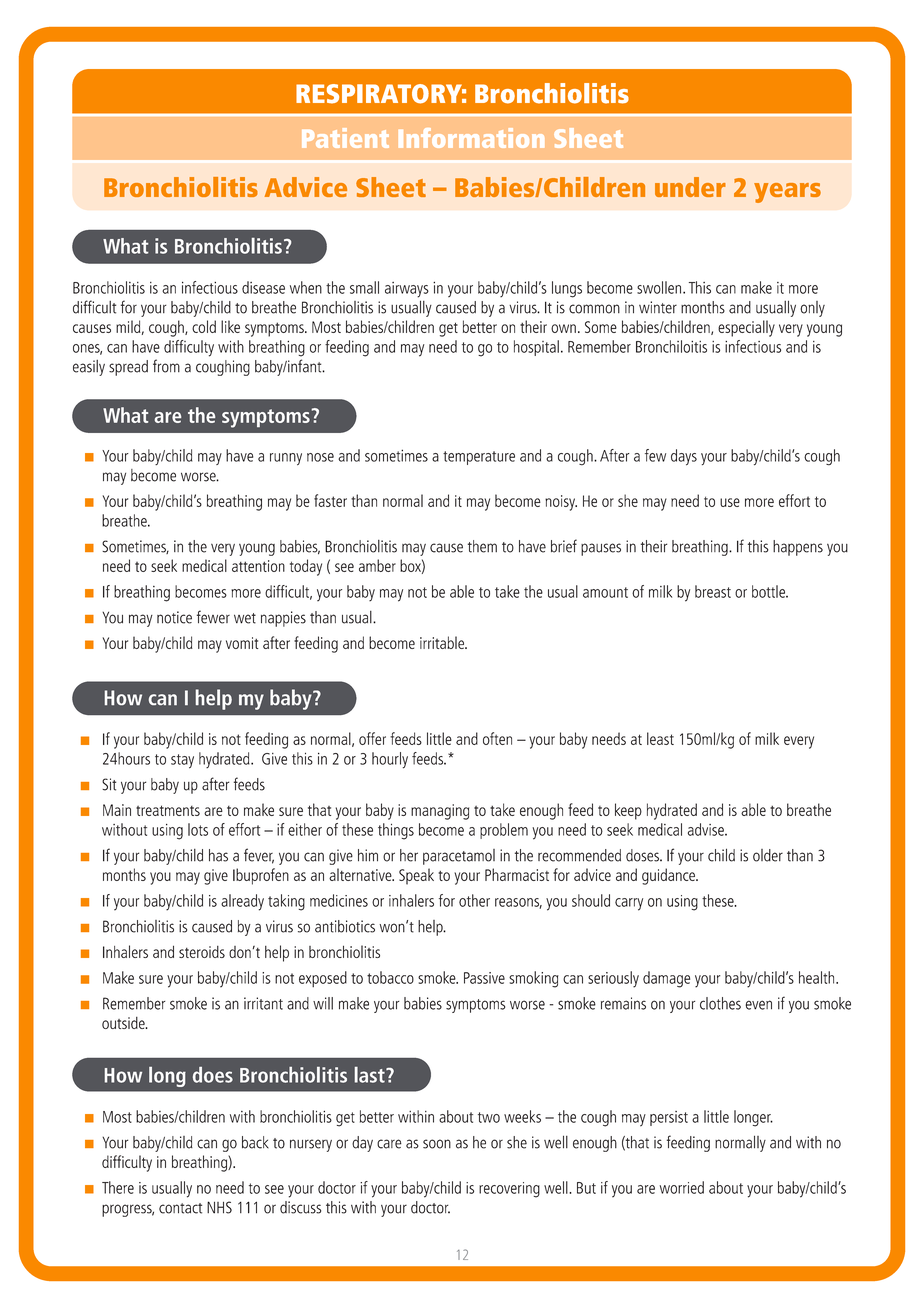 The image size is (924, 1308). Describe the element at coordinates (345, 138) in the screenshot. I see `Patient` at that location.
